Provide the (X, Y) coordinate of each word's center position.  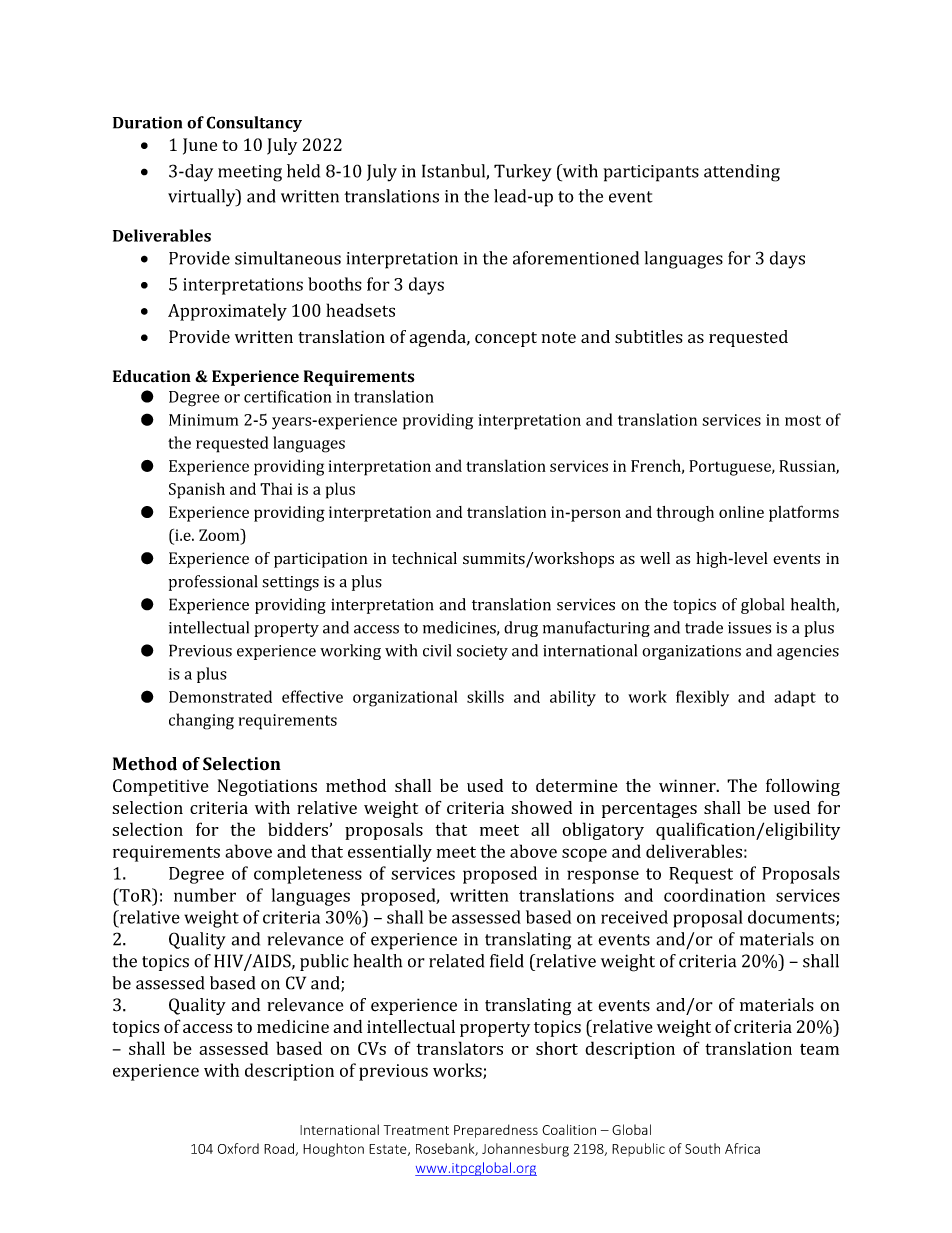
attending (742, 173)
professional (213, 583)
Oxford (238, 1148)
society (482, 652)
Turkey (523, 173)
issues (749, 628)
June (200, 146)
